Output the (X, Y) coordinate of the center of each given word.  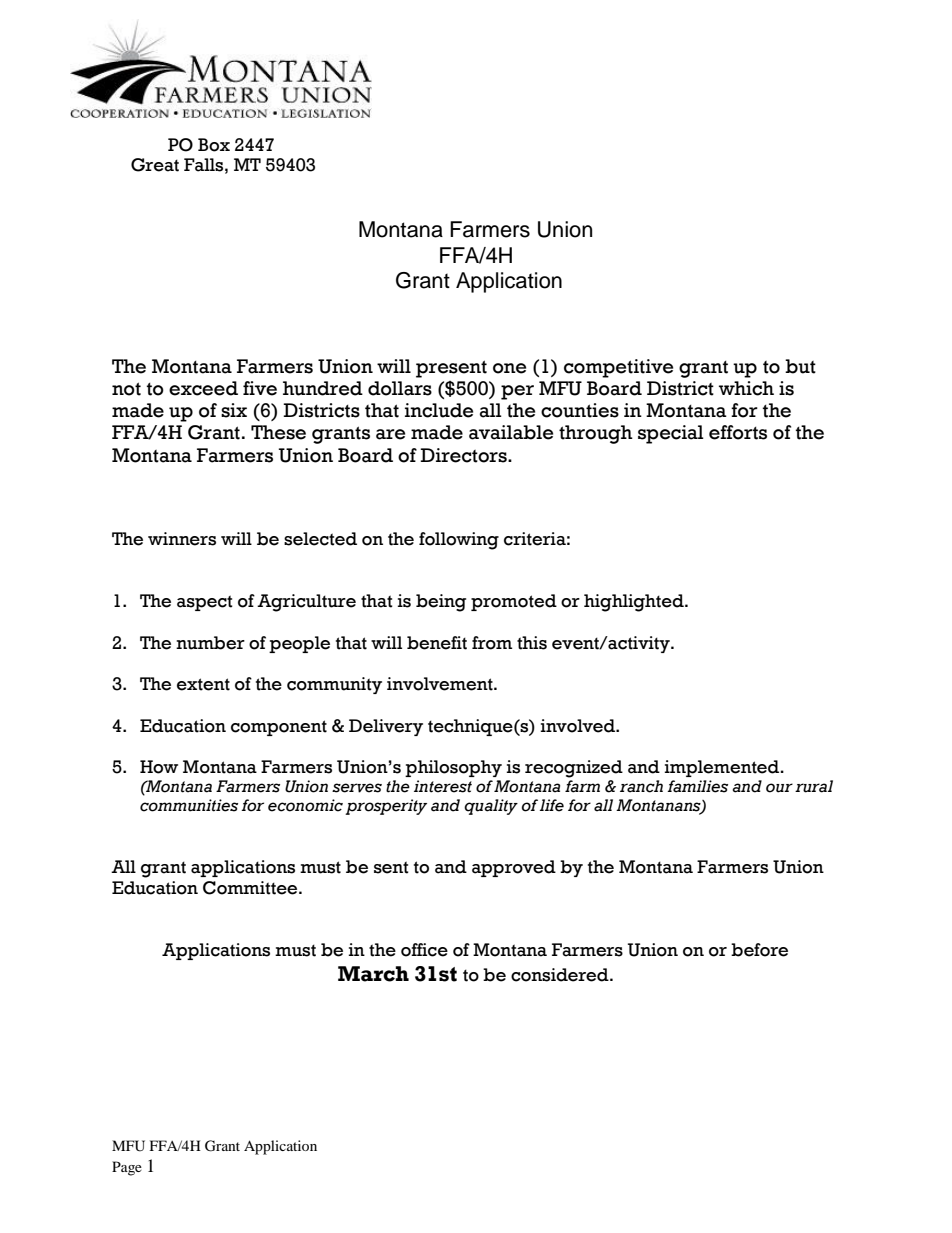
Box (214, 145)
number (210, 643)
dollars (400, 388)
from (492, 643)
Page (127, 1168)
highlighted (635, 603)
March (373, 974)
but (800, 366)
